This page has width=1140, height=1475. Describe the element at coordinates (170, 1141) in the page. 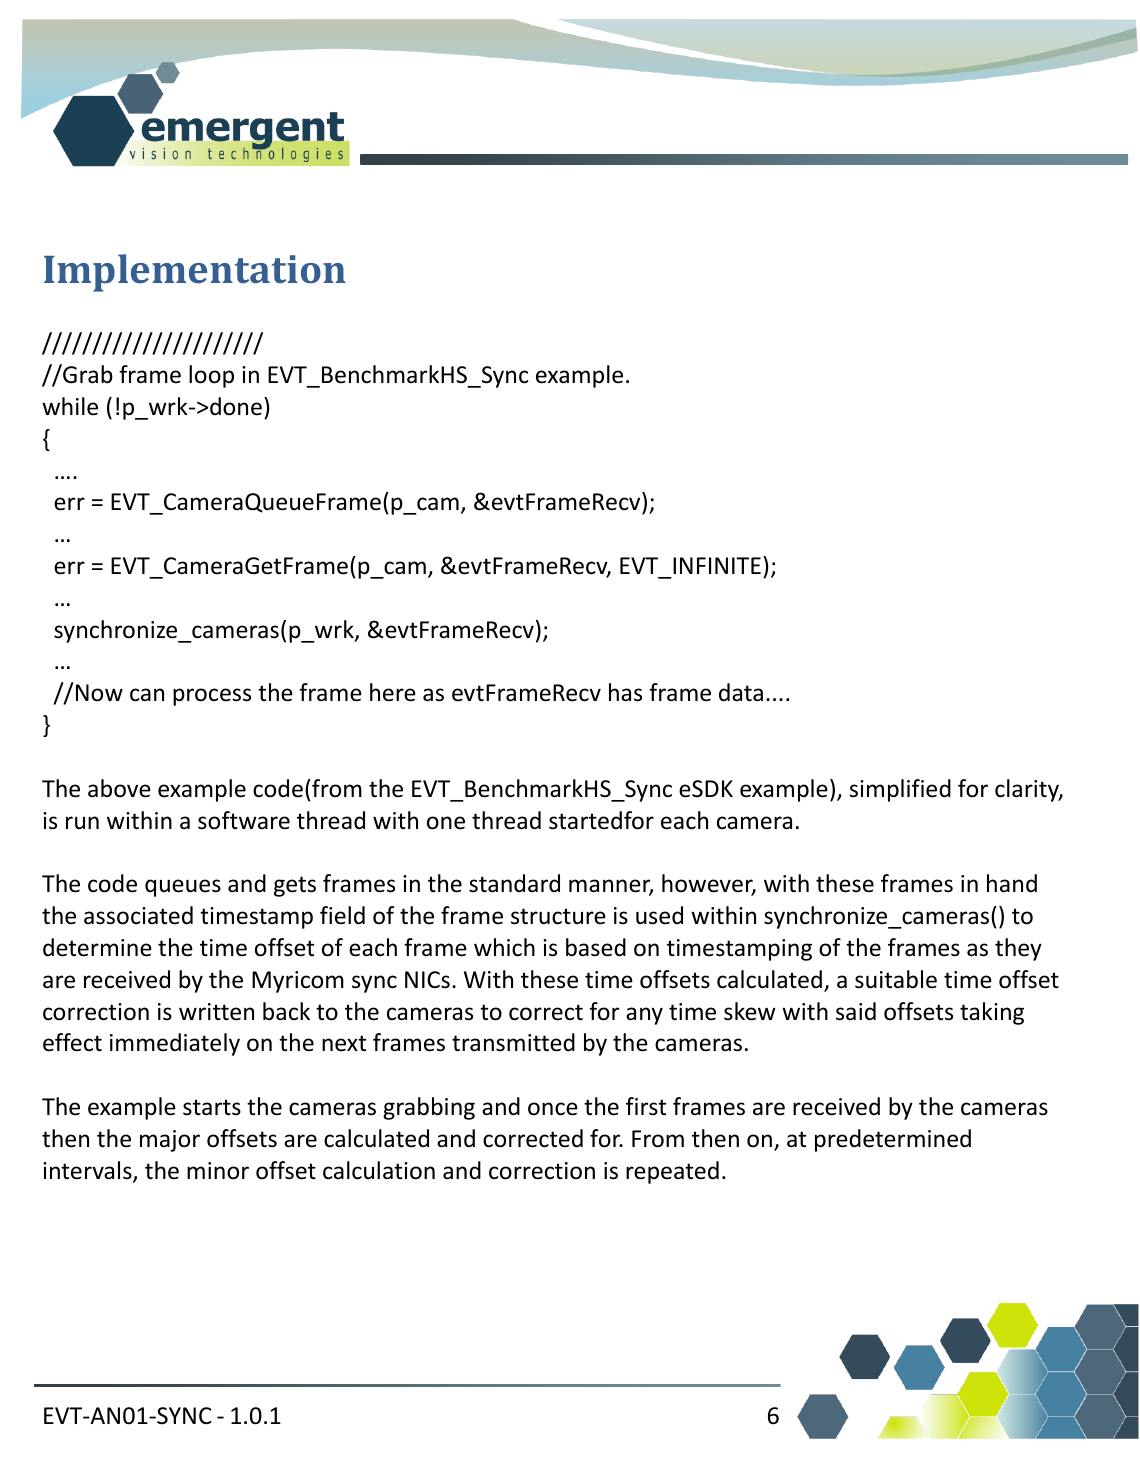

I see `major` at that location.
